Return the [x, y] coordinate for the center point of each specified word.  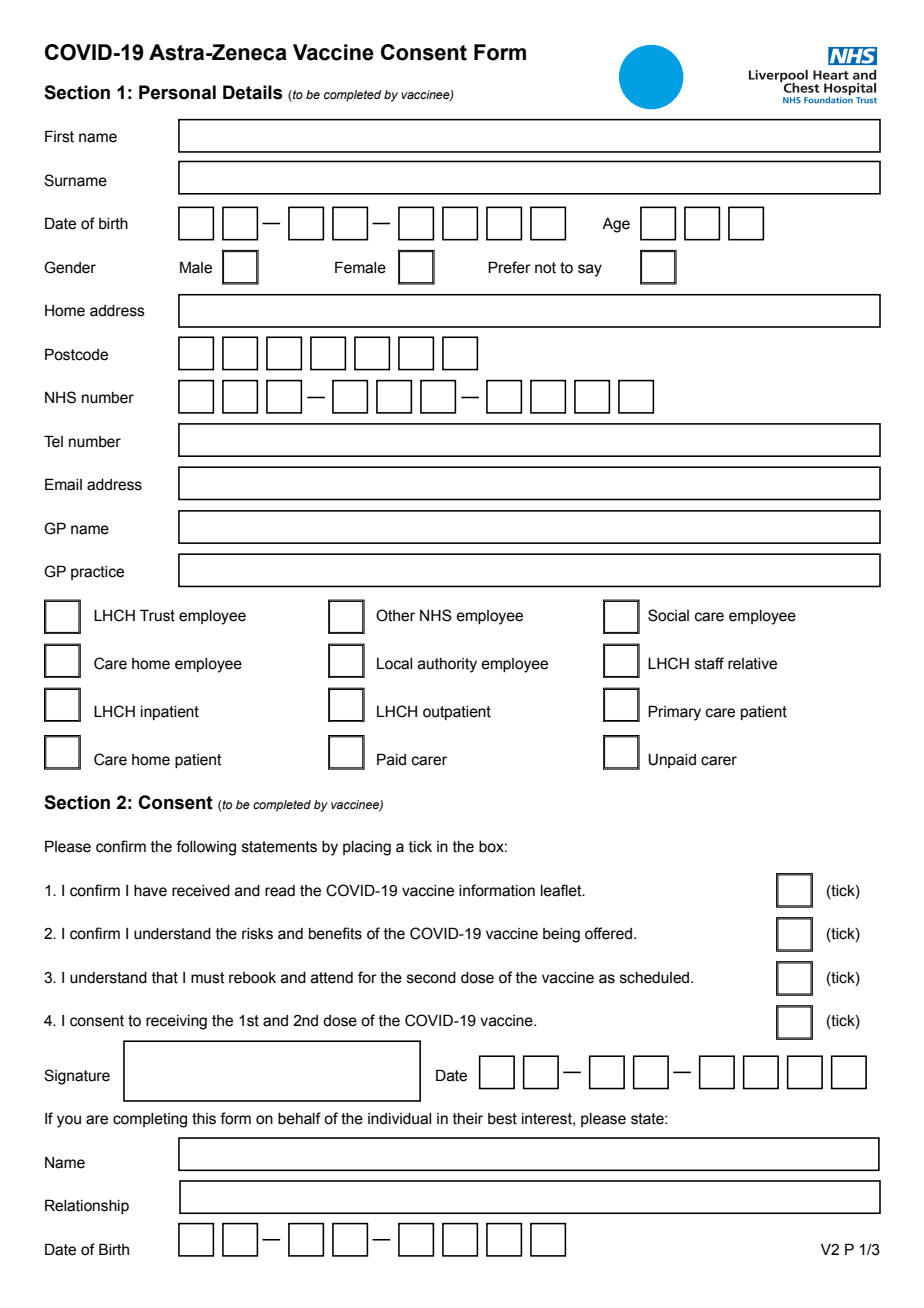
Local [394, 664]
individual [399, 1119]
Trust [157, 615]
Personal [177, 92]
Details [253, 92]
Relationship [87, 1206]
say [590, 270]
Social [668, 615]
